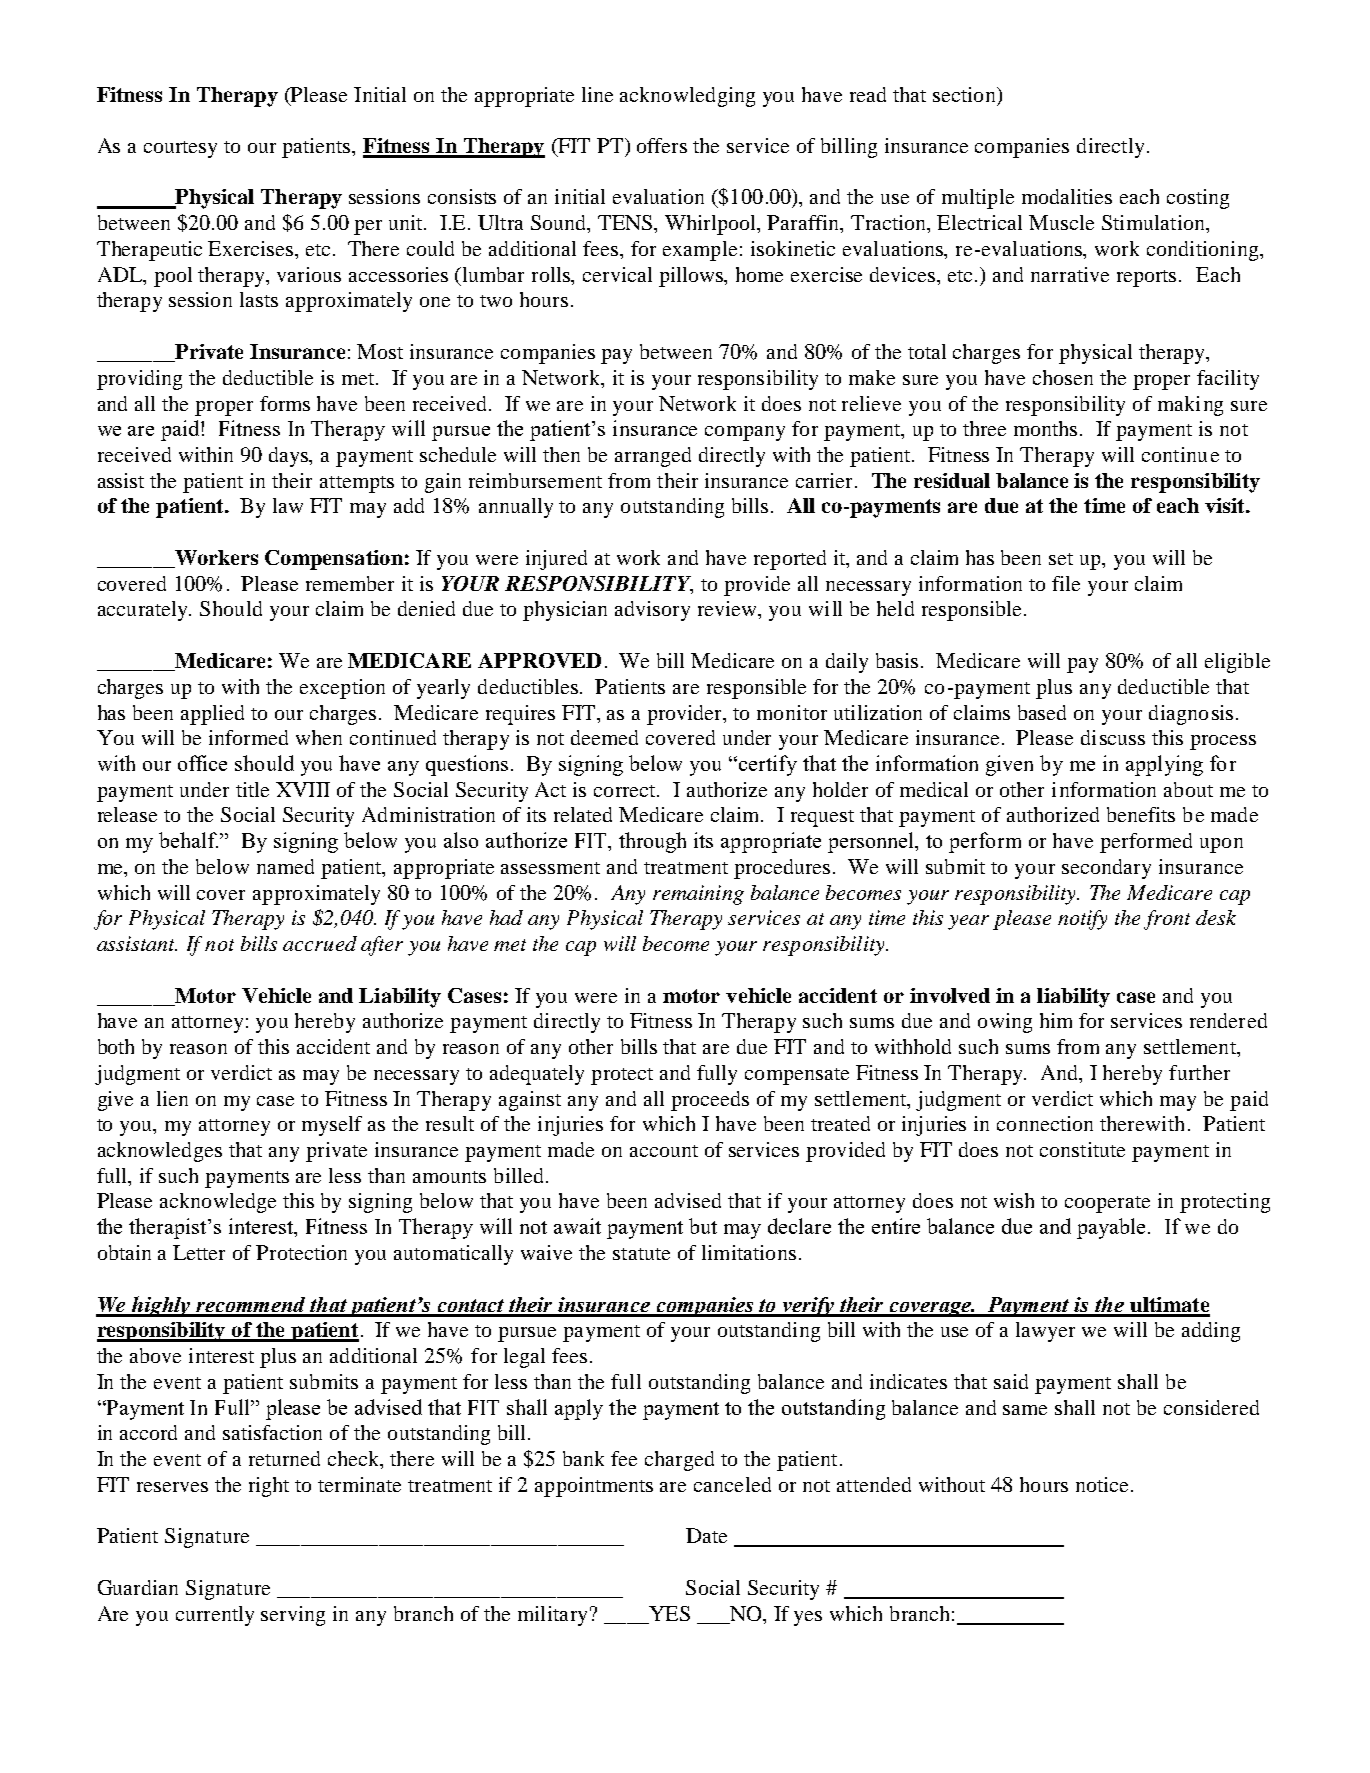  I want to click on through, so click(652, 842).
